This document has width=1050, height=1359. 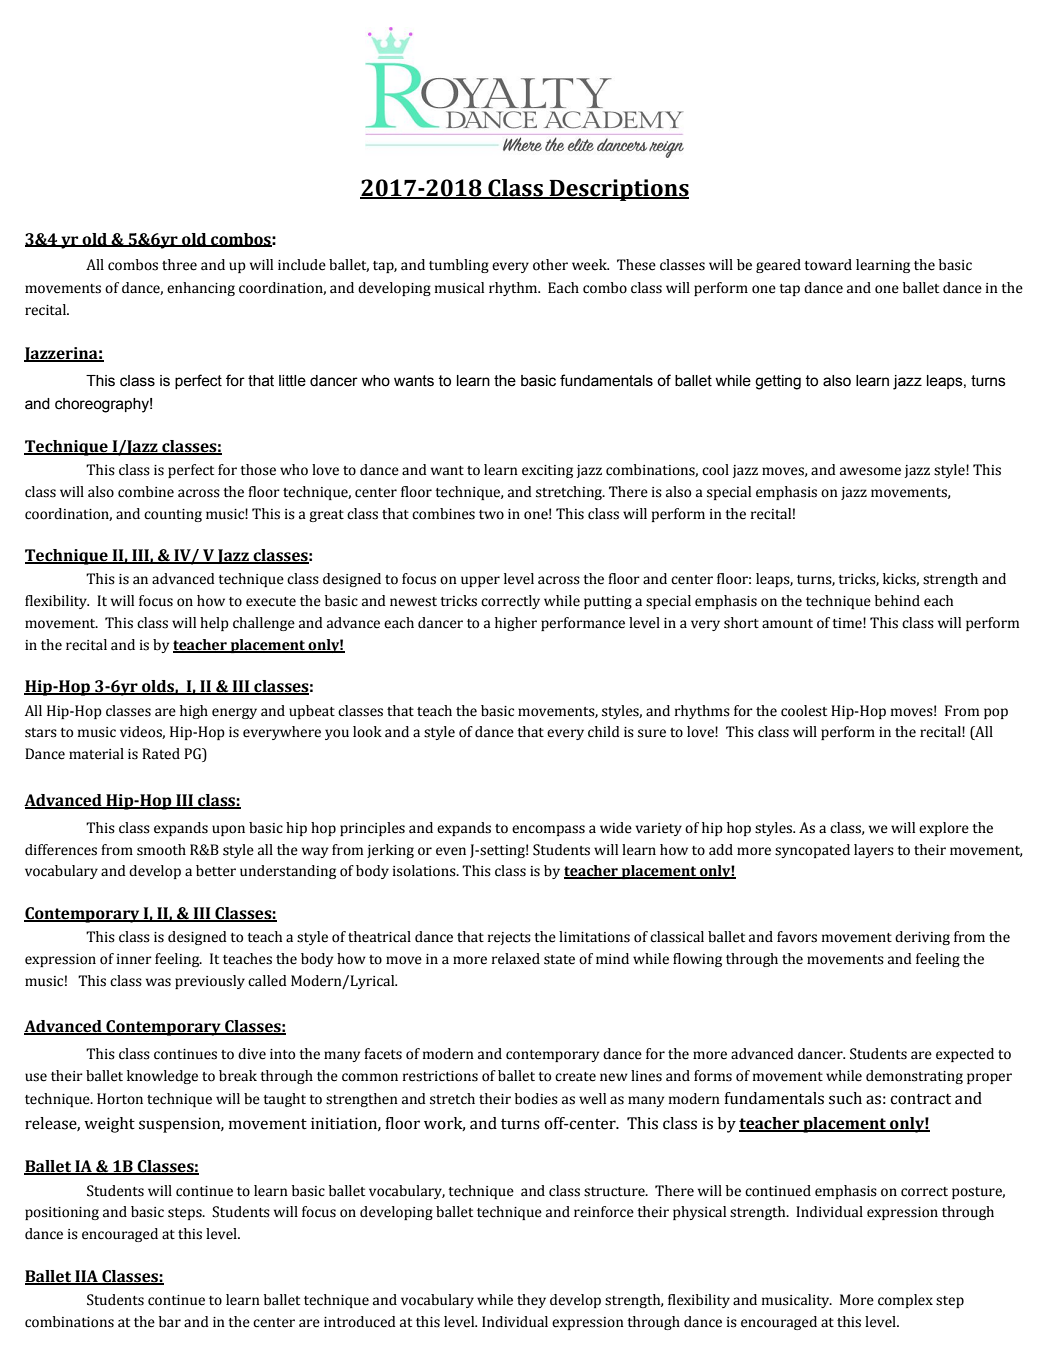 What do you see at coordinates (170, 1322) in the document?
I see `bar` at bounding box center [170, 1322].
